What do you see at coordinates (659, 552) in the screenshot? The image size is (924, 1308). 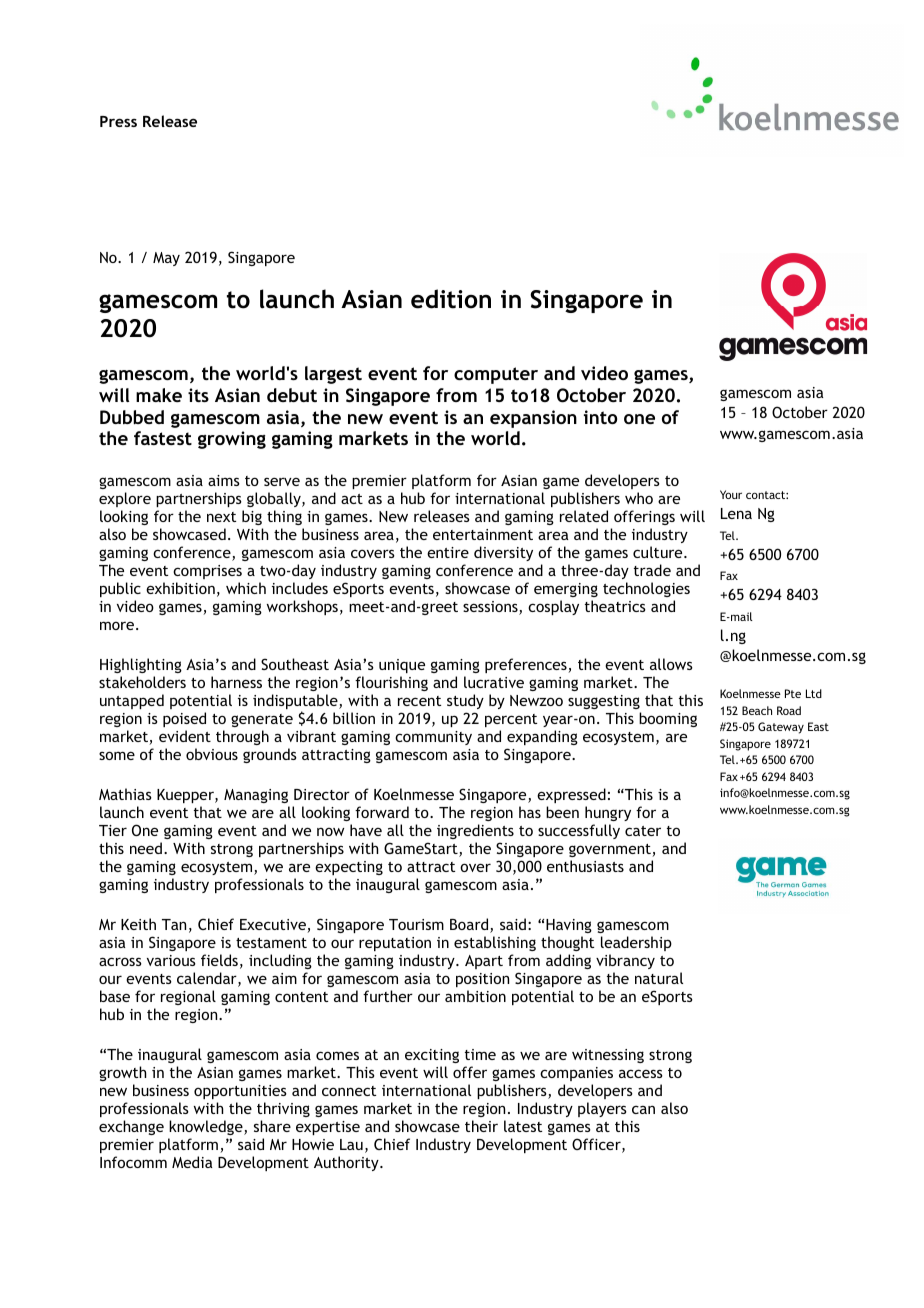 I see `culture` at bounding box center [659, 552].
